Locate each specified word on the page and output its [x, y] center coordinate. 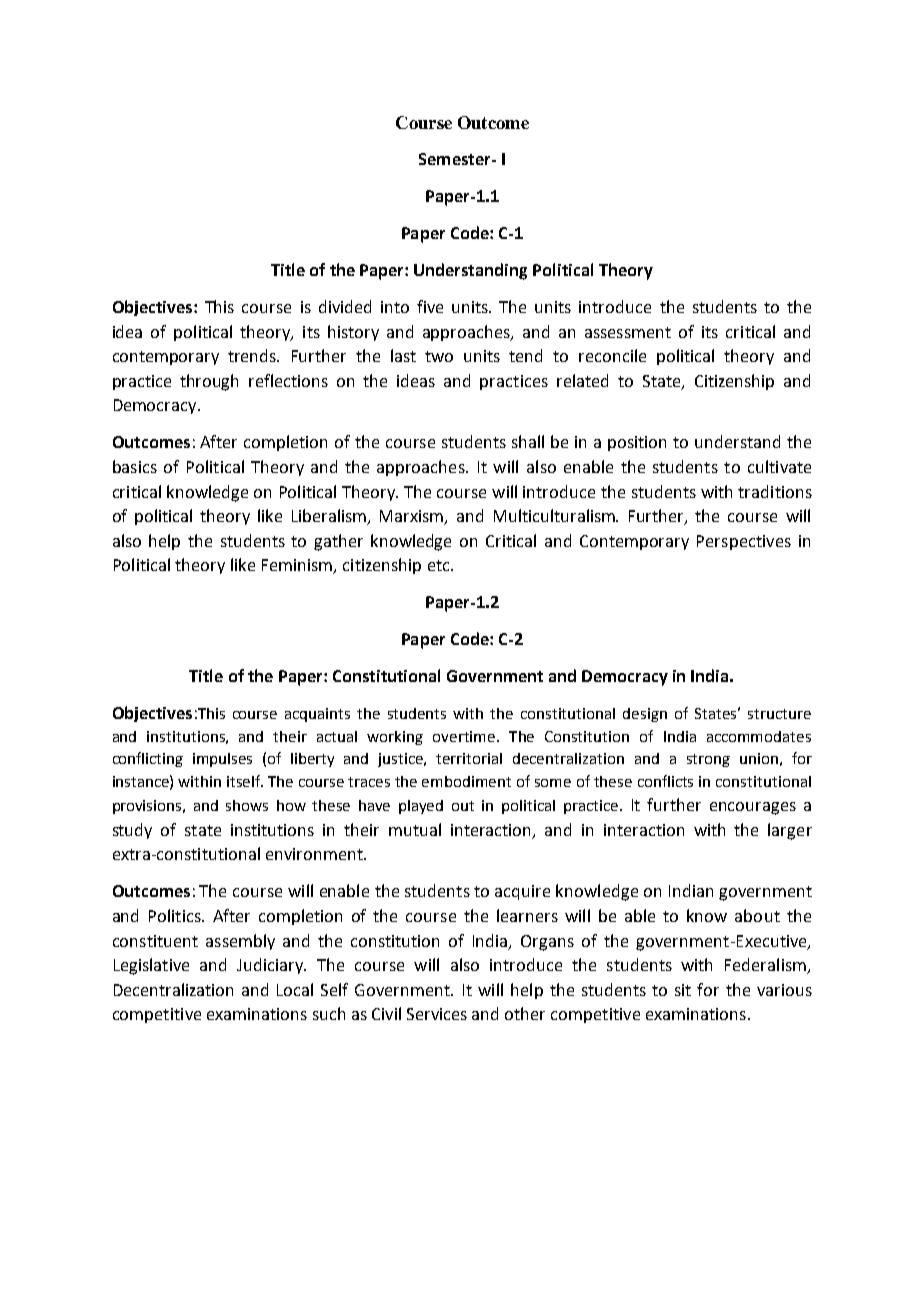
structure [779, 714]
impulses [222, 760]
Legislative [151, 966]
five [430, 306]
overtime [465, 736]
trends [253, 355]
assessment [628, 332]
